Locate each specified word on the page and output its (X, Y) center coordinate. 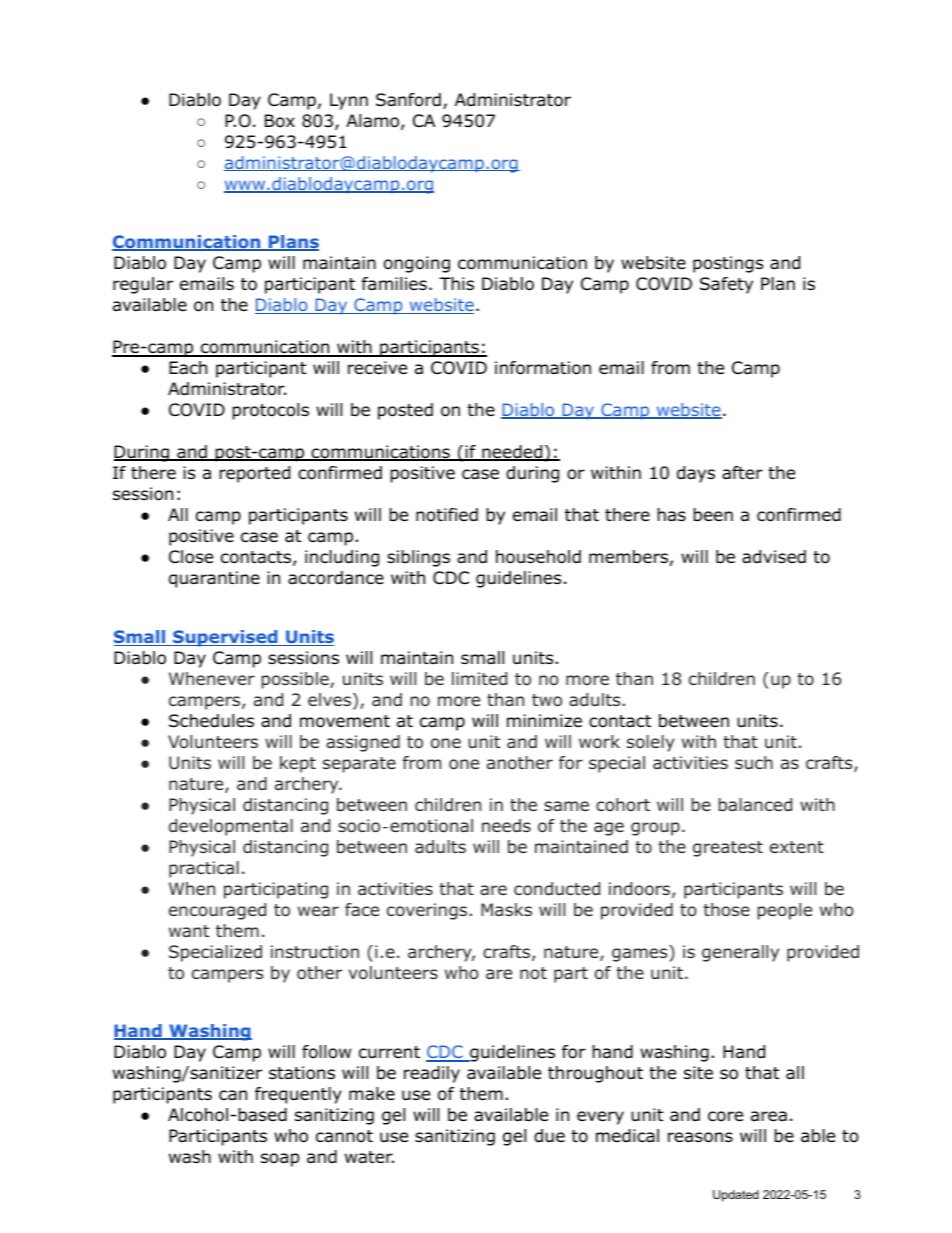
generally (740, 953)
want (189, 931)
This (456, 283)
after (742, 473)
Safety (726, 285)
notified (447, 515)
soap (280, 1160)
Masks (506, 909)
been (713, 515)
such (754, 762)
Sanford (408, 100)
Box (280, 121)
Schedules (211, 721)
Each (188, 368)
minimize (544, 720)
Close (191, 557)
